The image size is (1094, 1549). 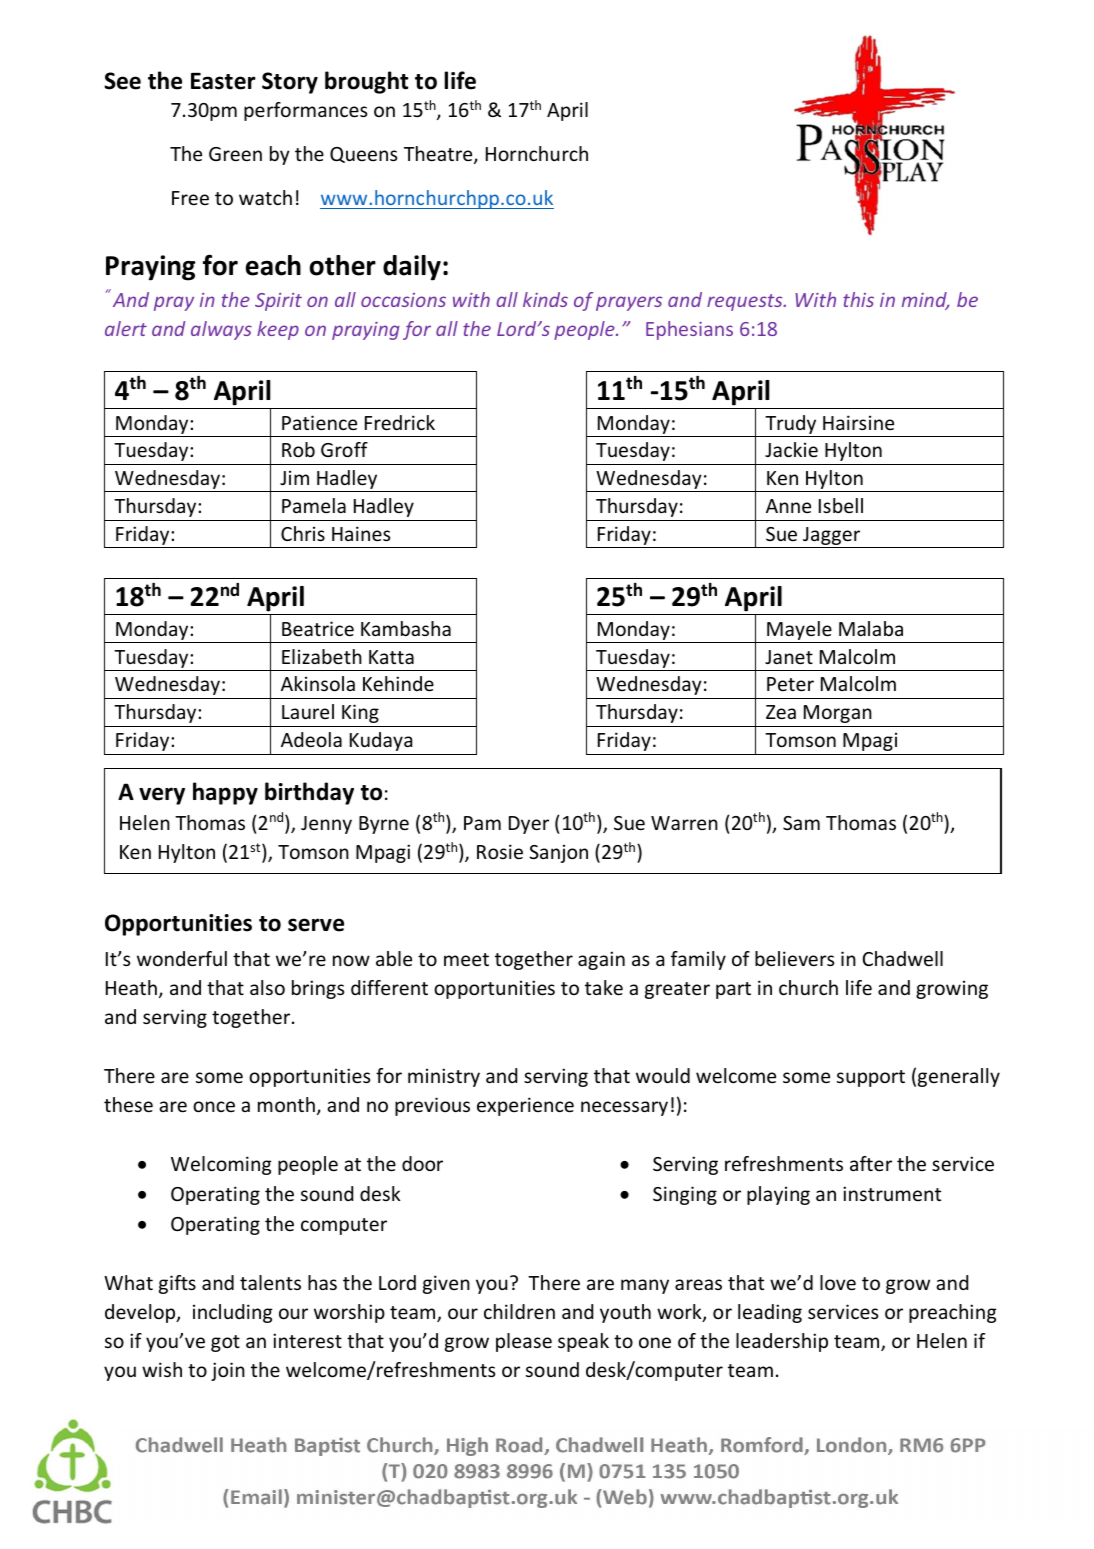 I want to click on happy, so click(x=225, y=793).
